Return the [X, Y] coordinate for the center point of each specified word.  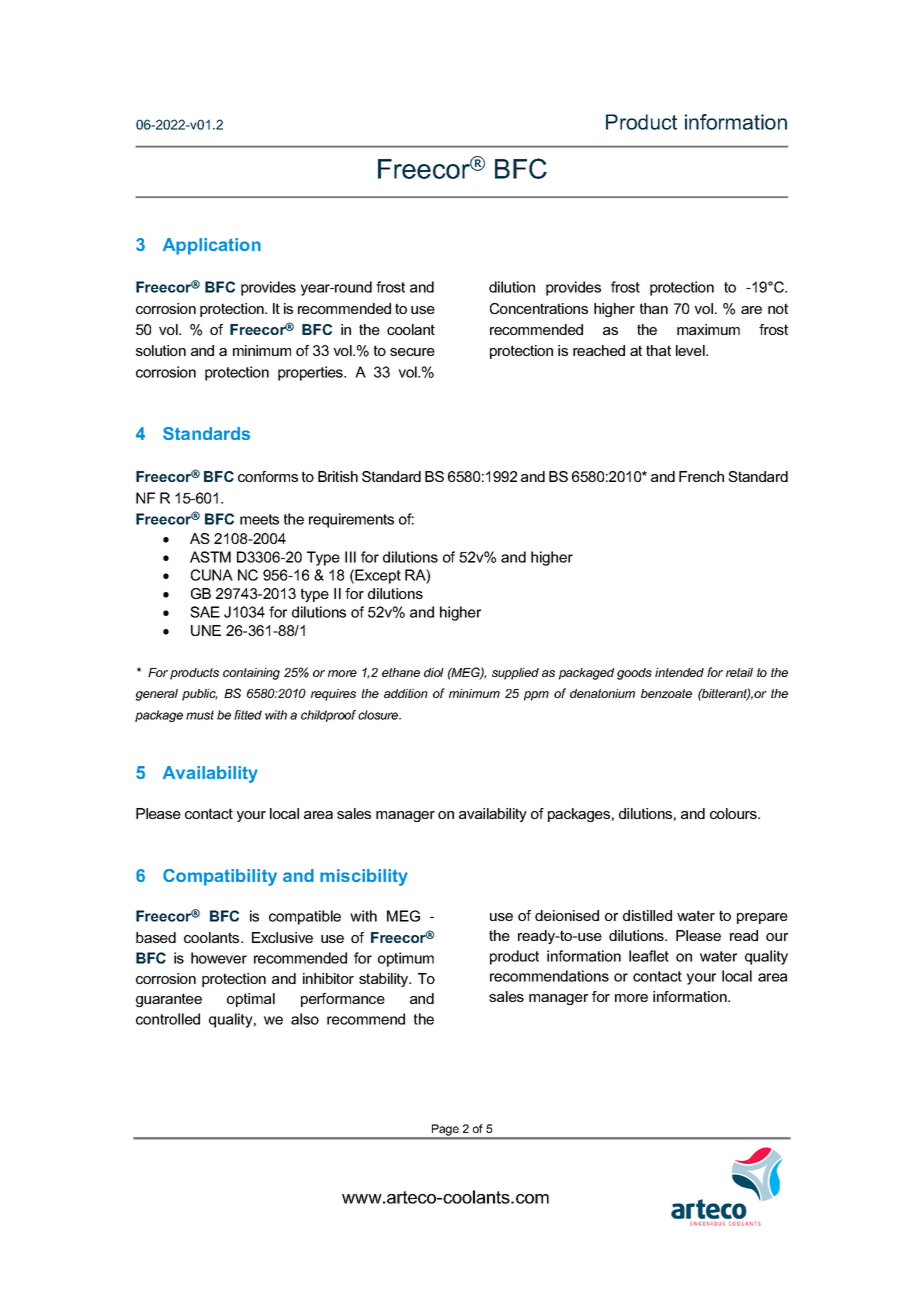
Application [212, 246]
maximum [708, 329]
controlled [168, 1019]
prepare [762, 918]
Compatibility [220, 877]
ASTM [210, 557]
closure [379, 715]
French [701, 476]
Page [445, 1131]
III [350, 557]
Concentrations [539, 308]
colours [734, 813]
